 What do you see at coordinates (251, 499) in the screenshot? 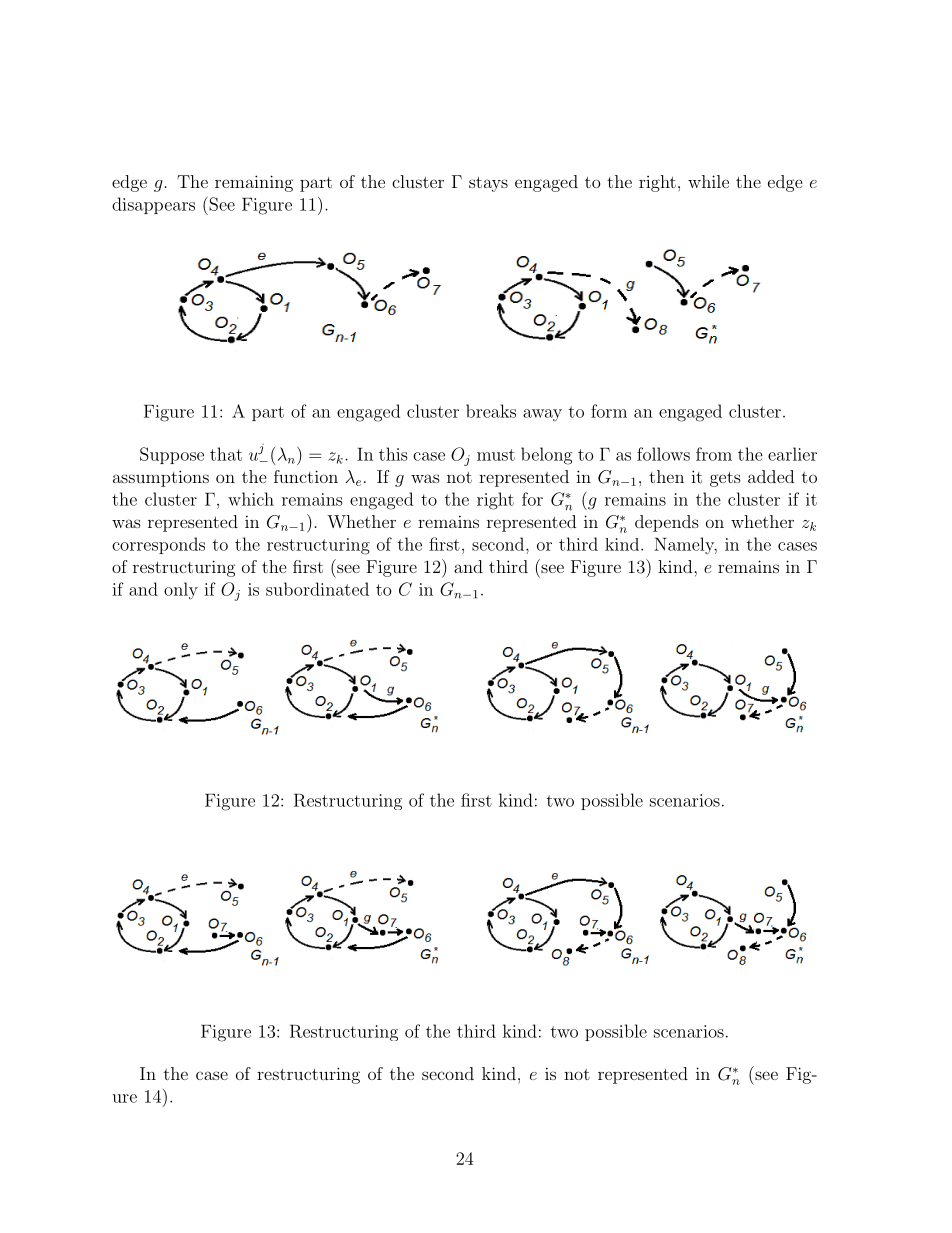
I see `which` at bounding box center [251, 499].
